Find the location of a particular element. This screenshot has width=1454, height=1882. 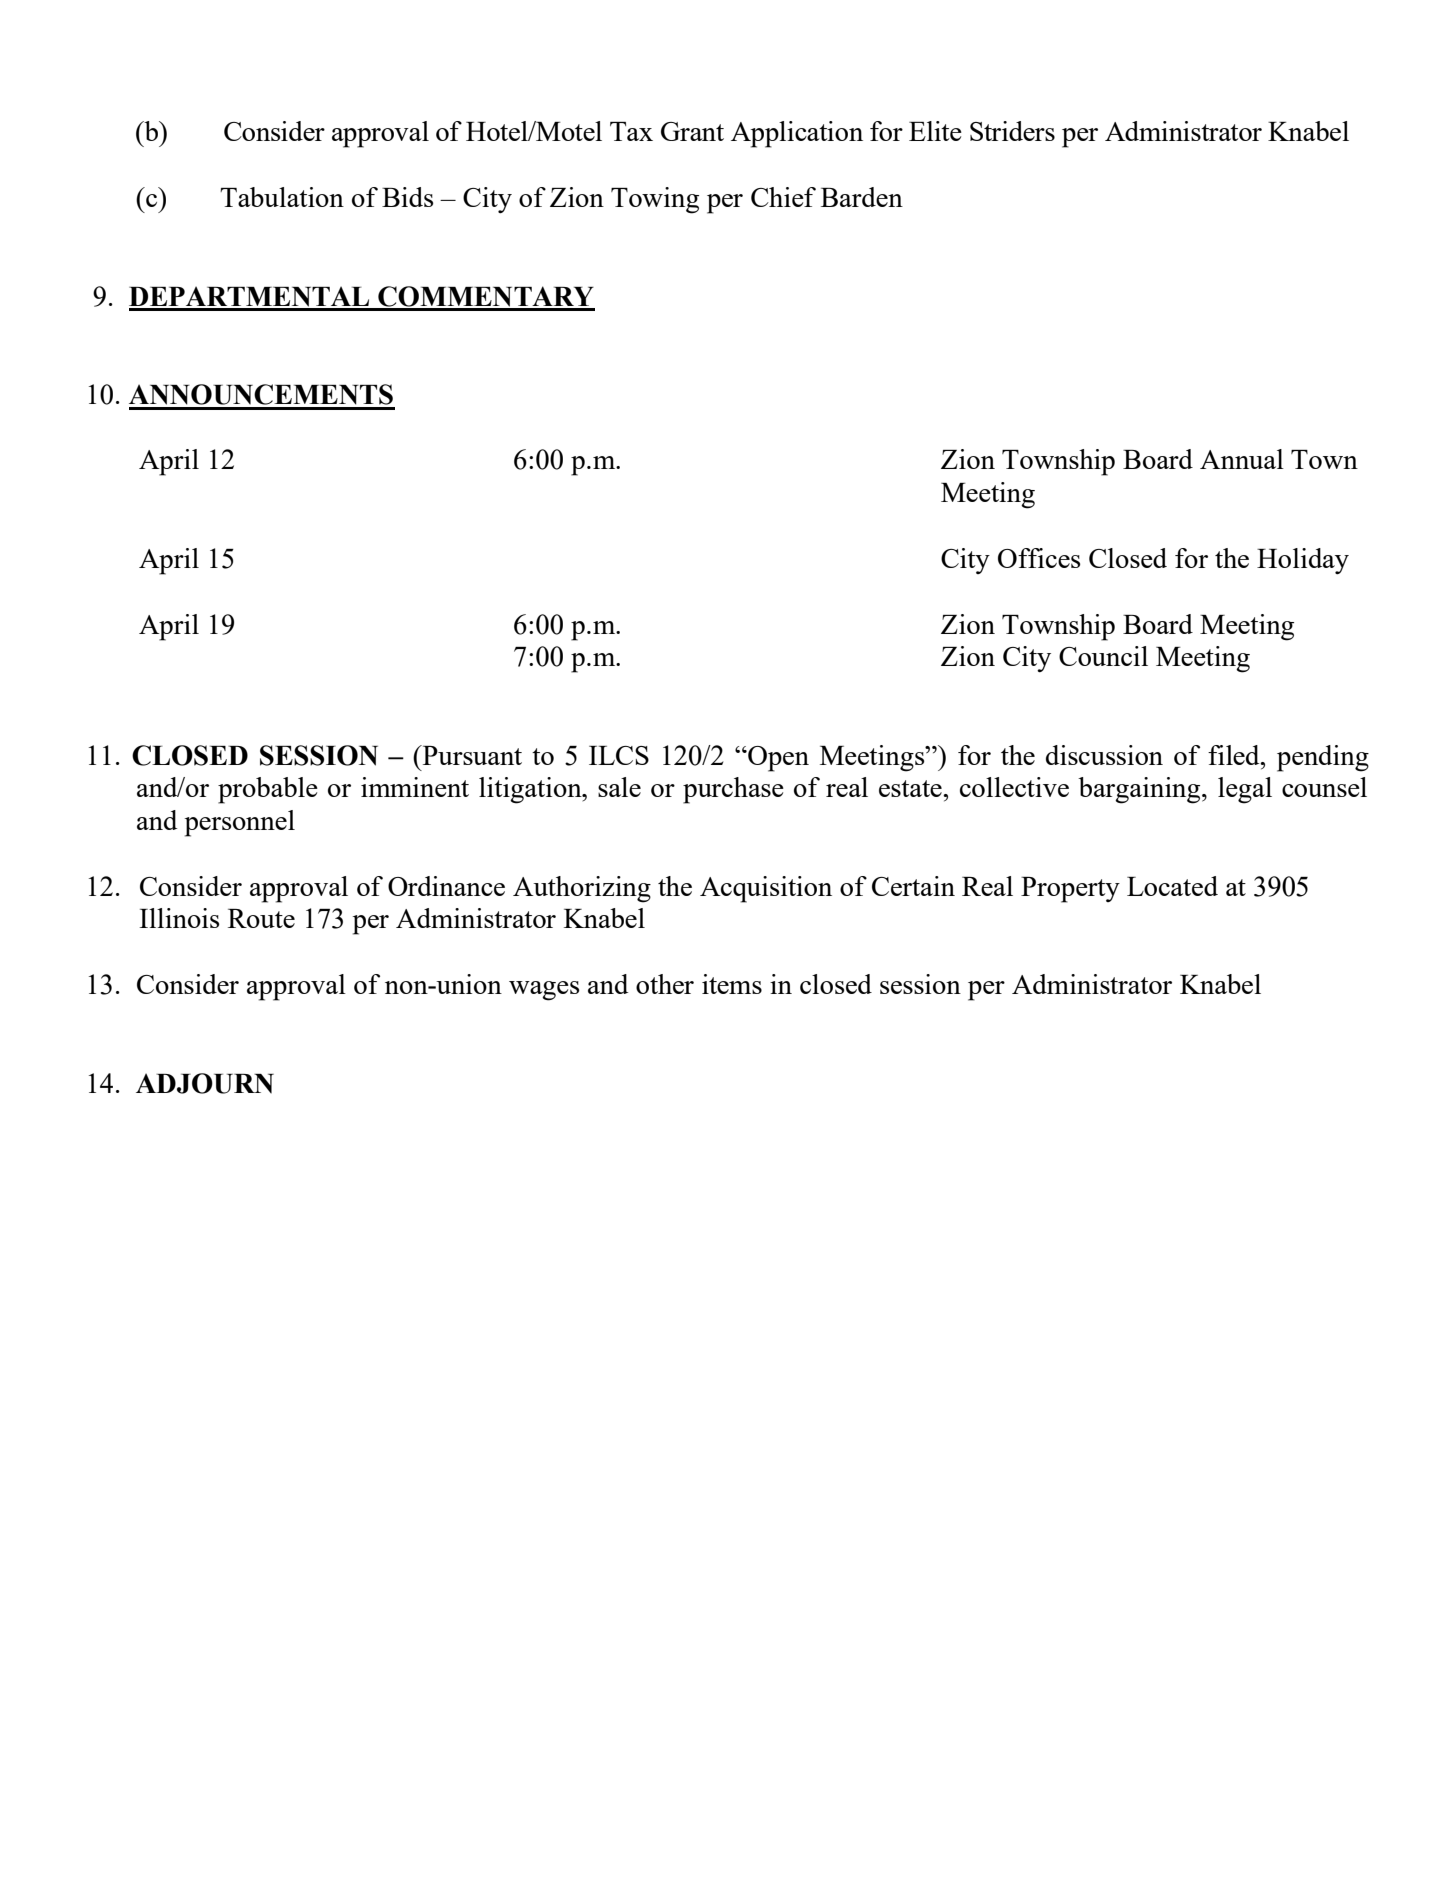

Open is located at coordinates (777, 759).
